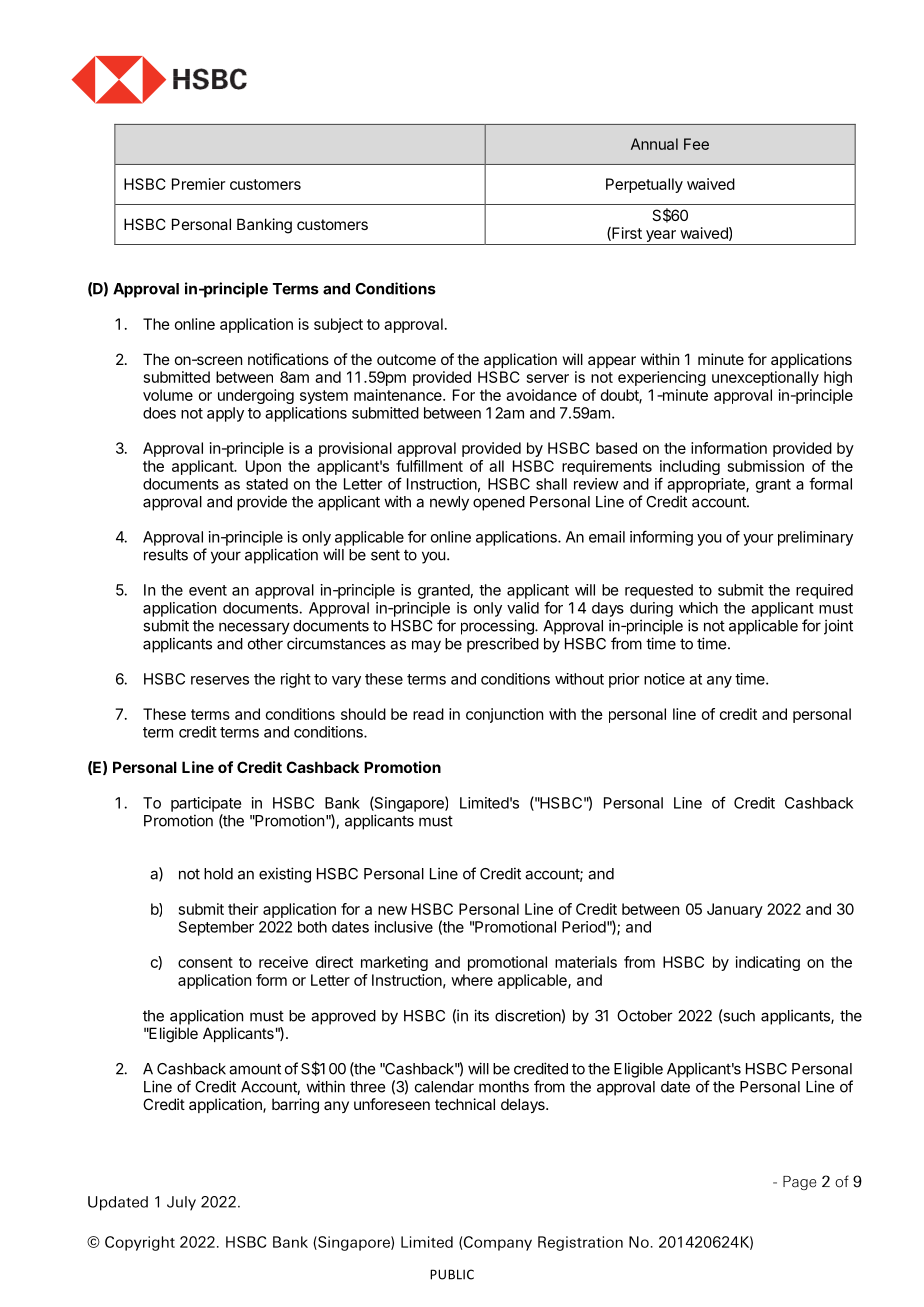  What do you see at coordinates (664, 679) in the screenshot?
I see `notice` at bounding box center [664, 679].
